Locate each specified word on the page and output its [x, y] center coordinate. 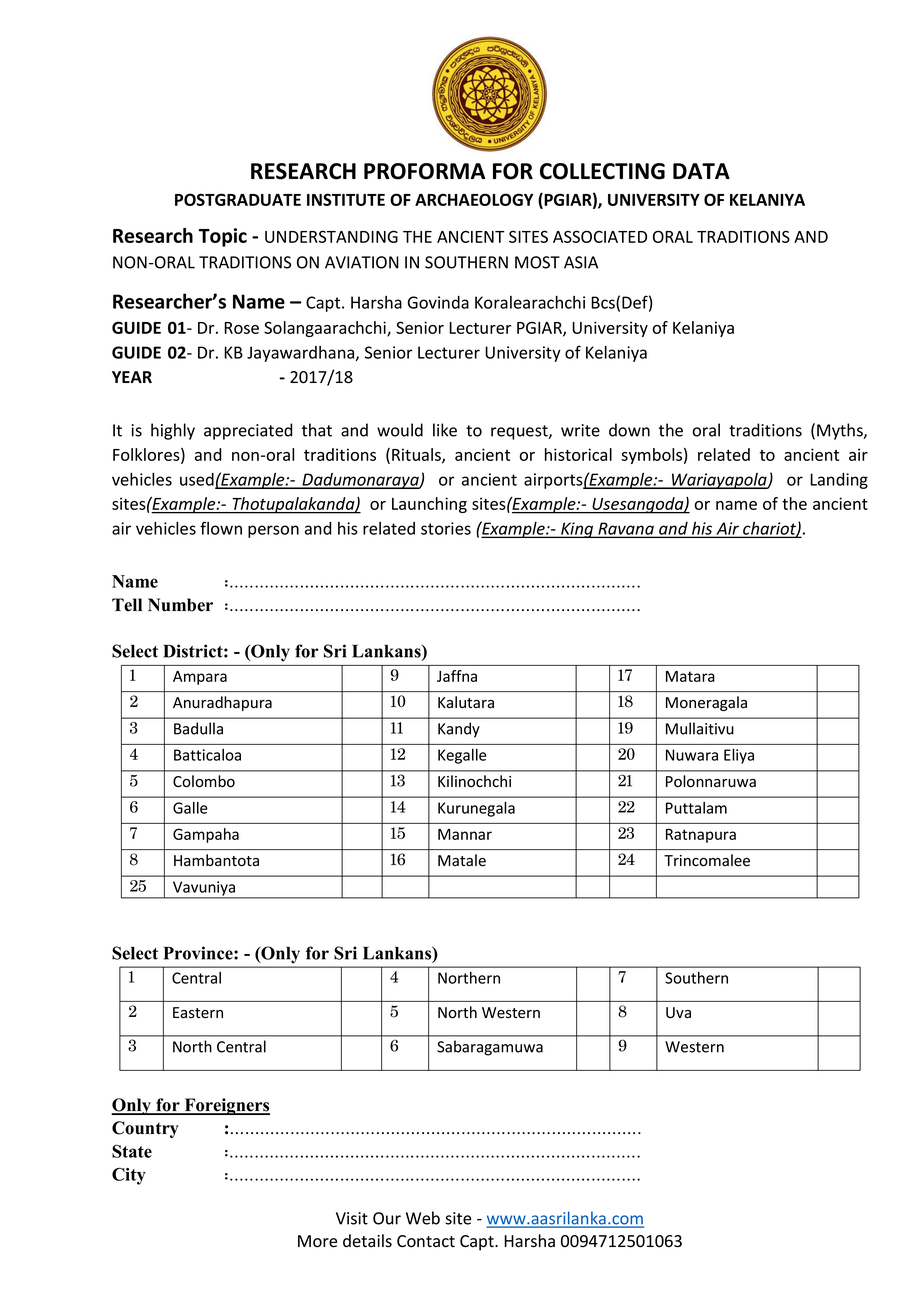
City [129, 1176]
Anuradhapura [222, 703]
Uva [678, 1013]
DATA [701, 171]
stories [446, 528]
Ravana [626, 529]
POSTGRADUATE [238, 199]
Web [423, 1218]
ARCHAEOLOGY [474, 199]
